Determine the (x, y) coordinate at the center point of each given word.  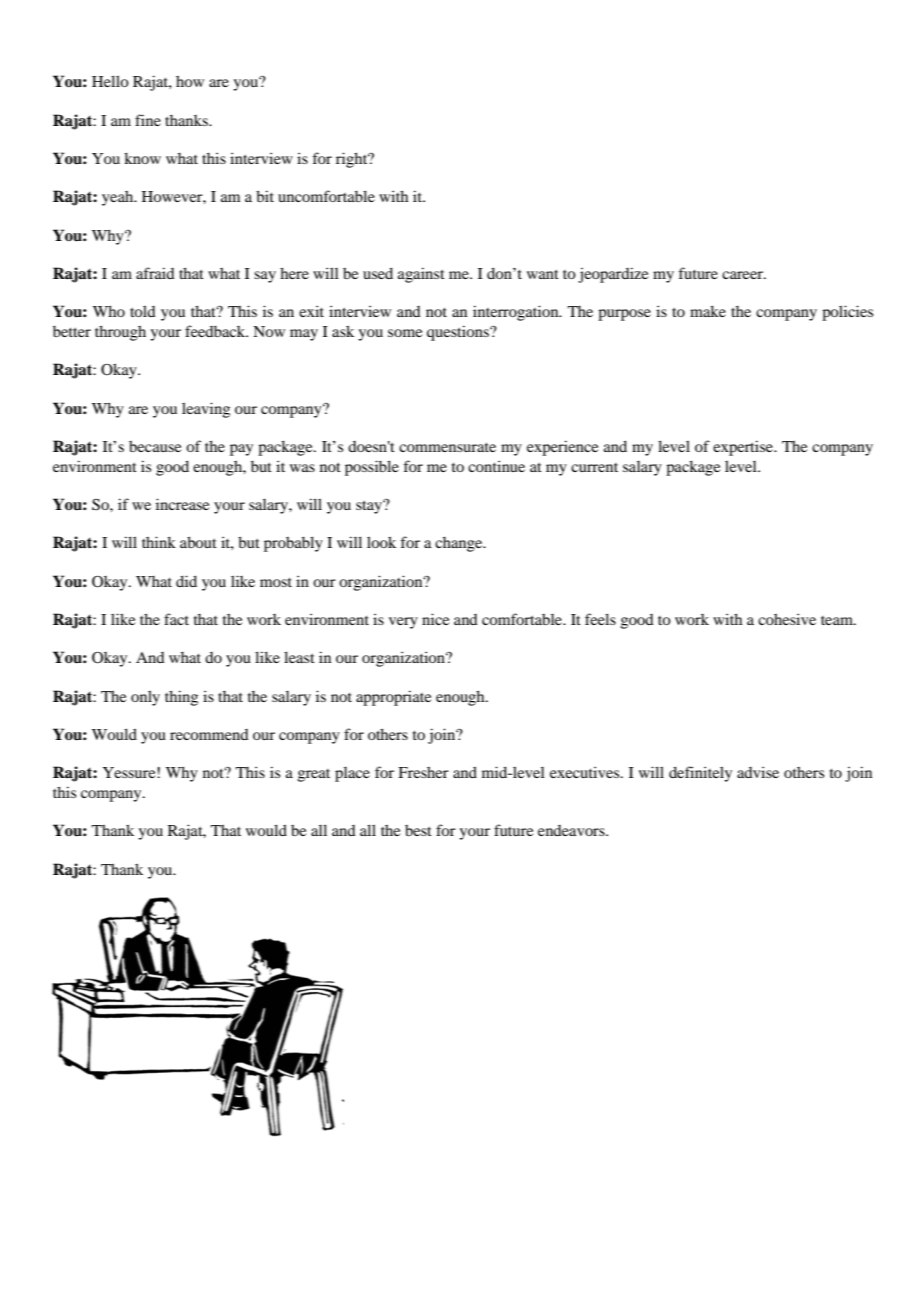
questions (459, 333)
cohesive (787, 619)
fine (148, 120)
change (460, 544)
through (120, 333)
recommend (209, 734)
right (353, 160)
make (708, 311)
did (186, 581)
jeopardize (613, 275)
